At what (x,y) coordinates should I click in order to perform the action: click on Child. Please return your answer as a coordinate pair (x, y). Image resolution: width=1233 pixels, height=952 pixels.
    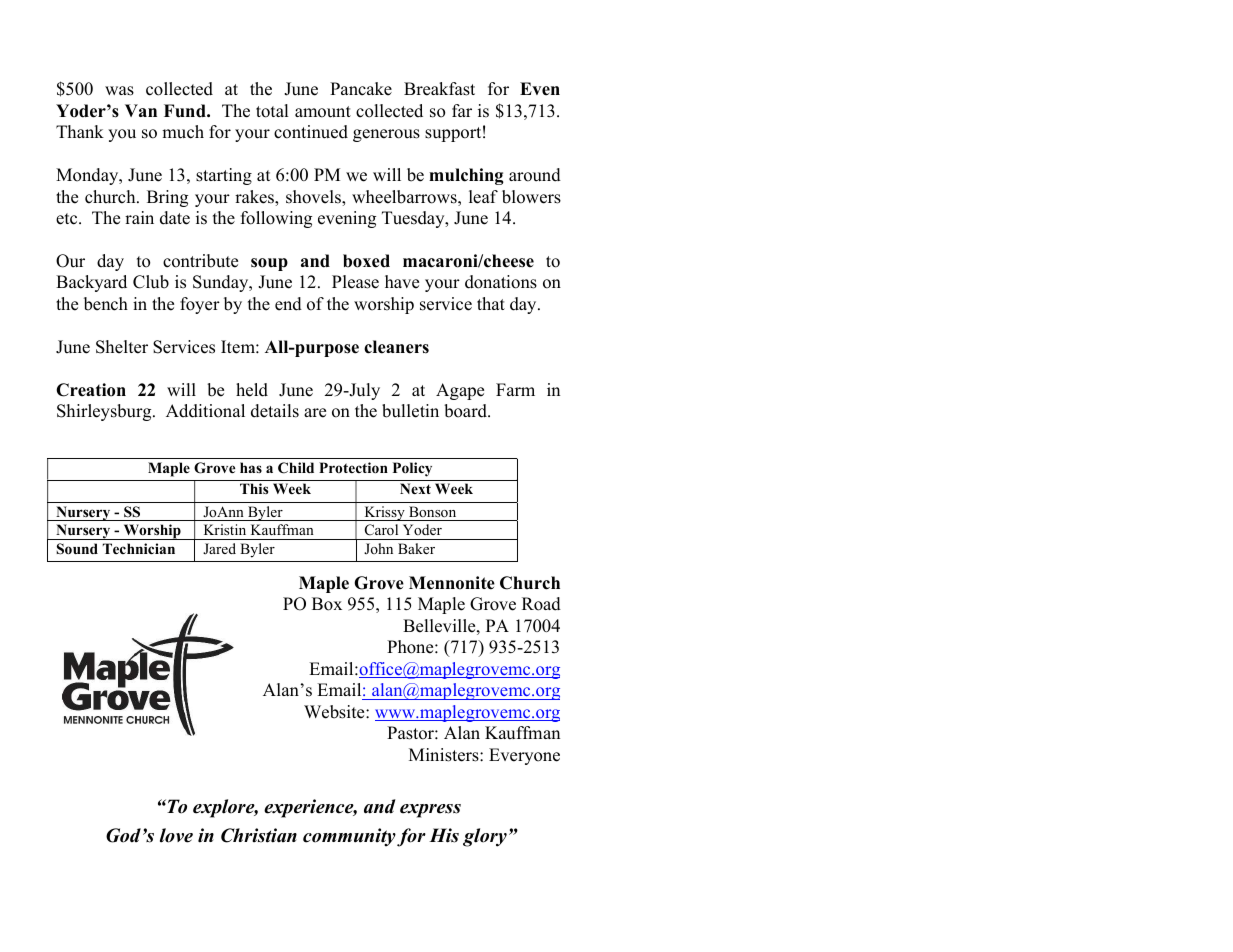
    Looking at the image, I should click on (296, 468).
